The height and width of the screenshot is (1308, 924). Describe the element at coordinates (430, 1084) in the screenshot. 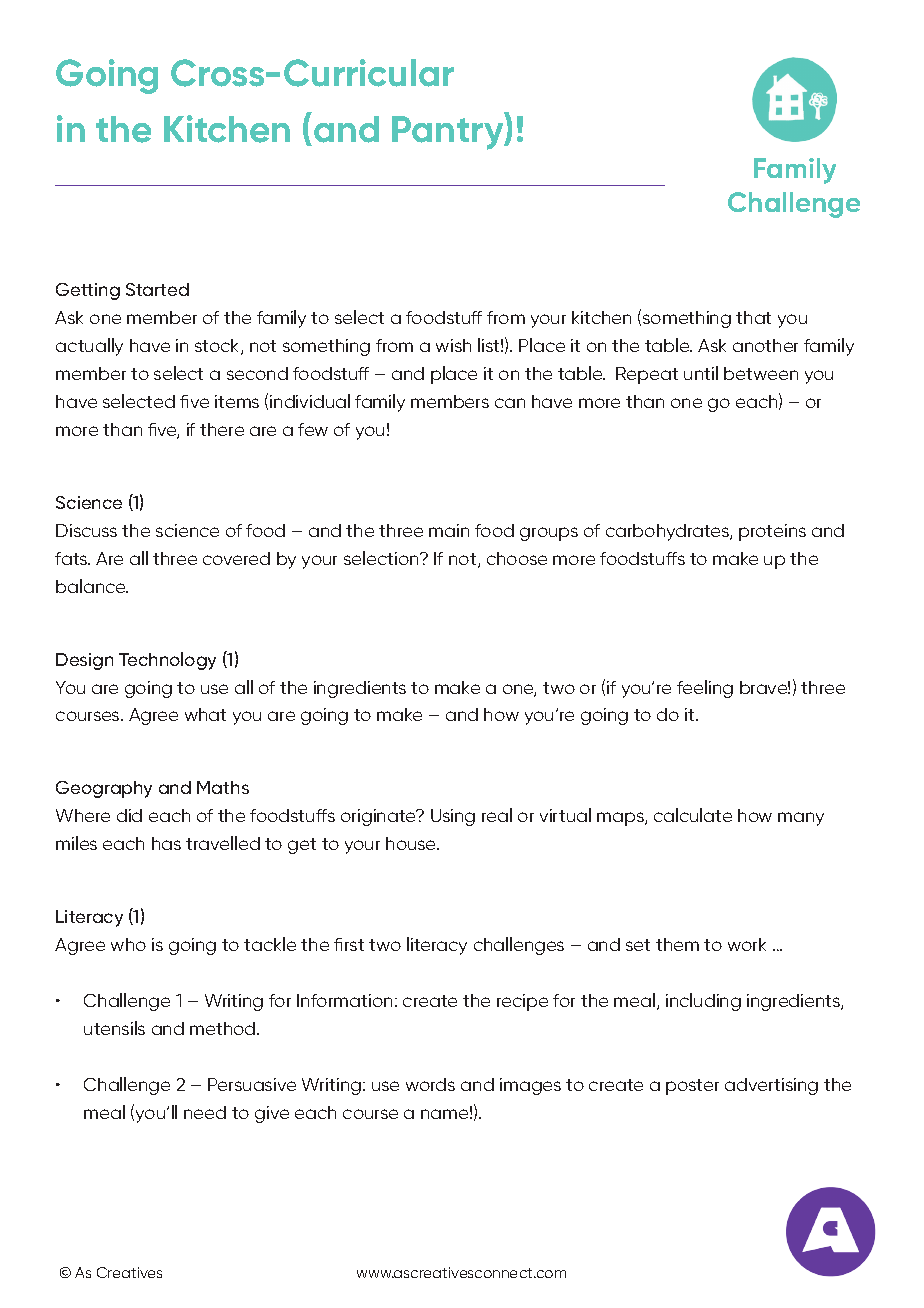

I see `words` at that location.
